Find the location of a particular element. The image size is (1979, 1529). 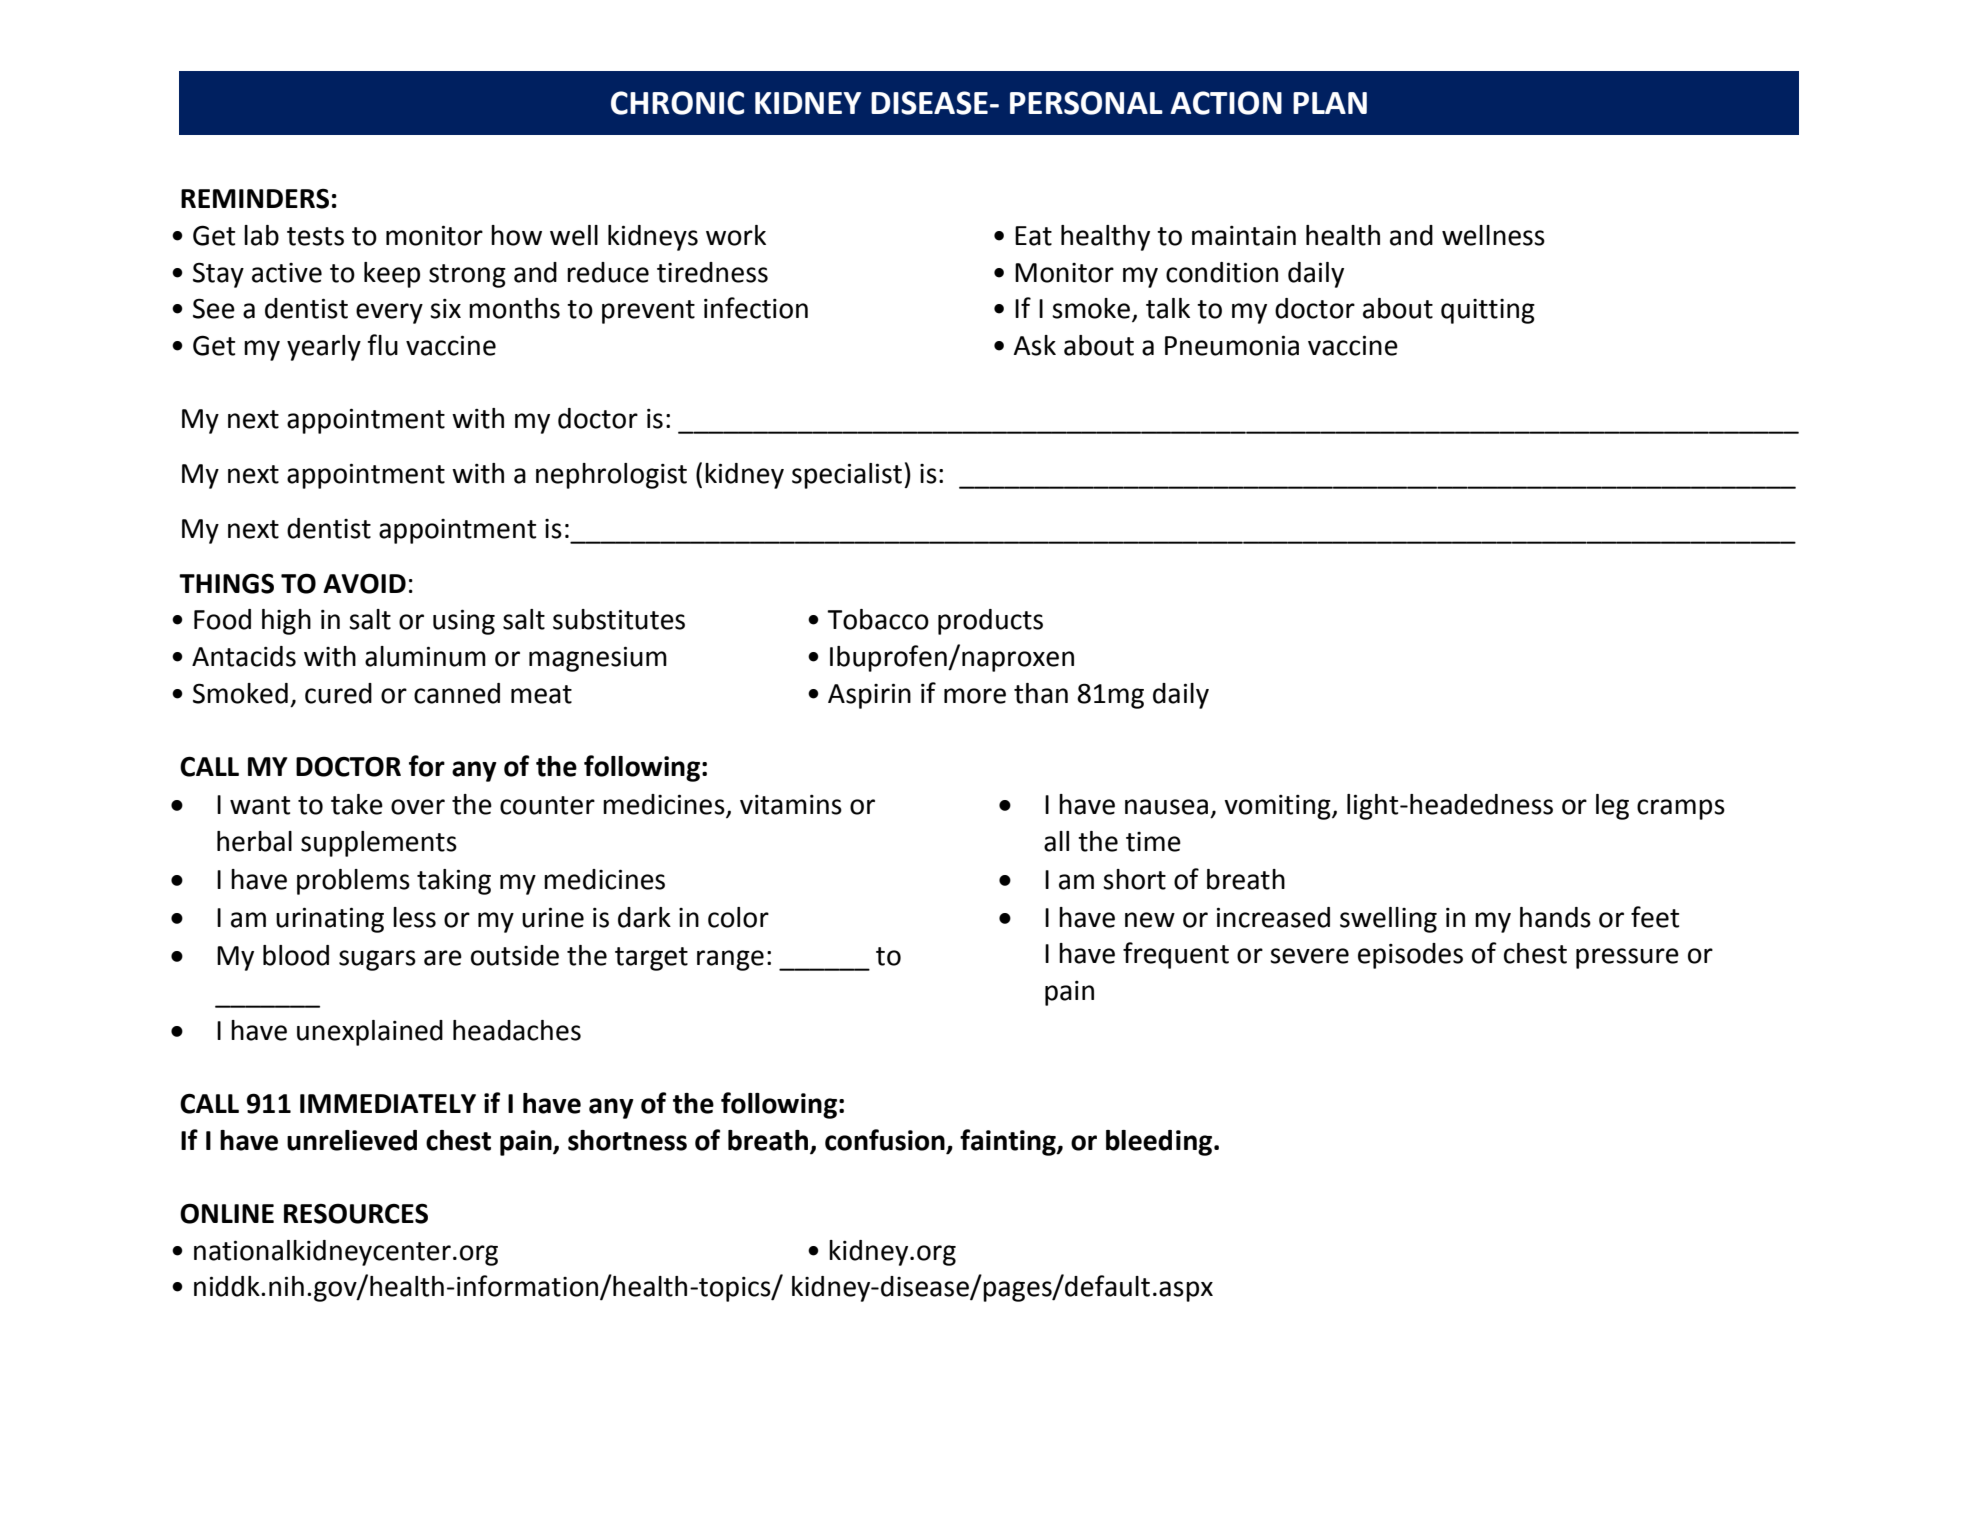

fainting is located at coordinates (1009, 1142).
